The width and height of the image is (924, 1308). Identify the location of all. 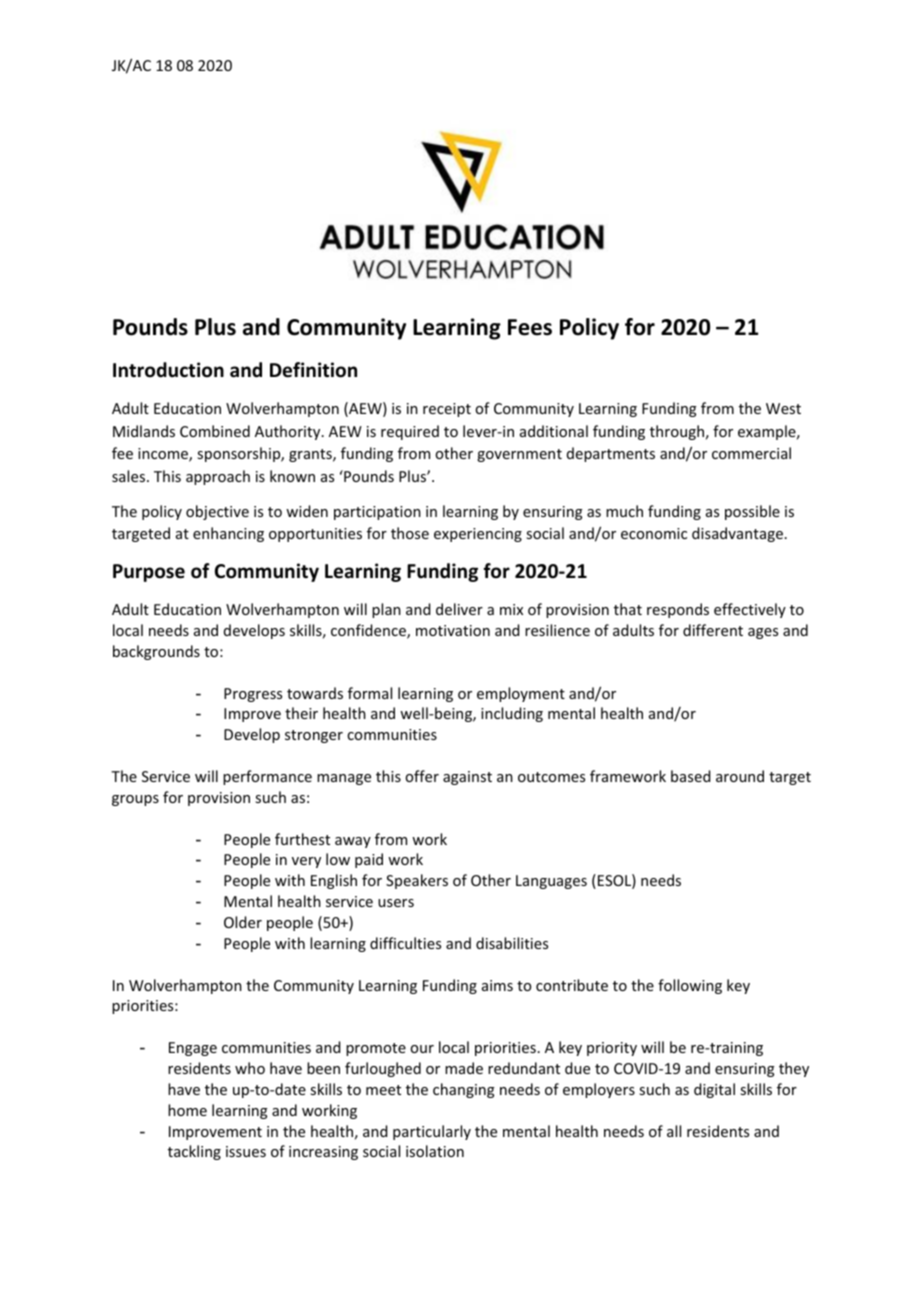
(674, 1131).
